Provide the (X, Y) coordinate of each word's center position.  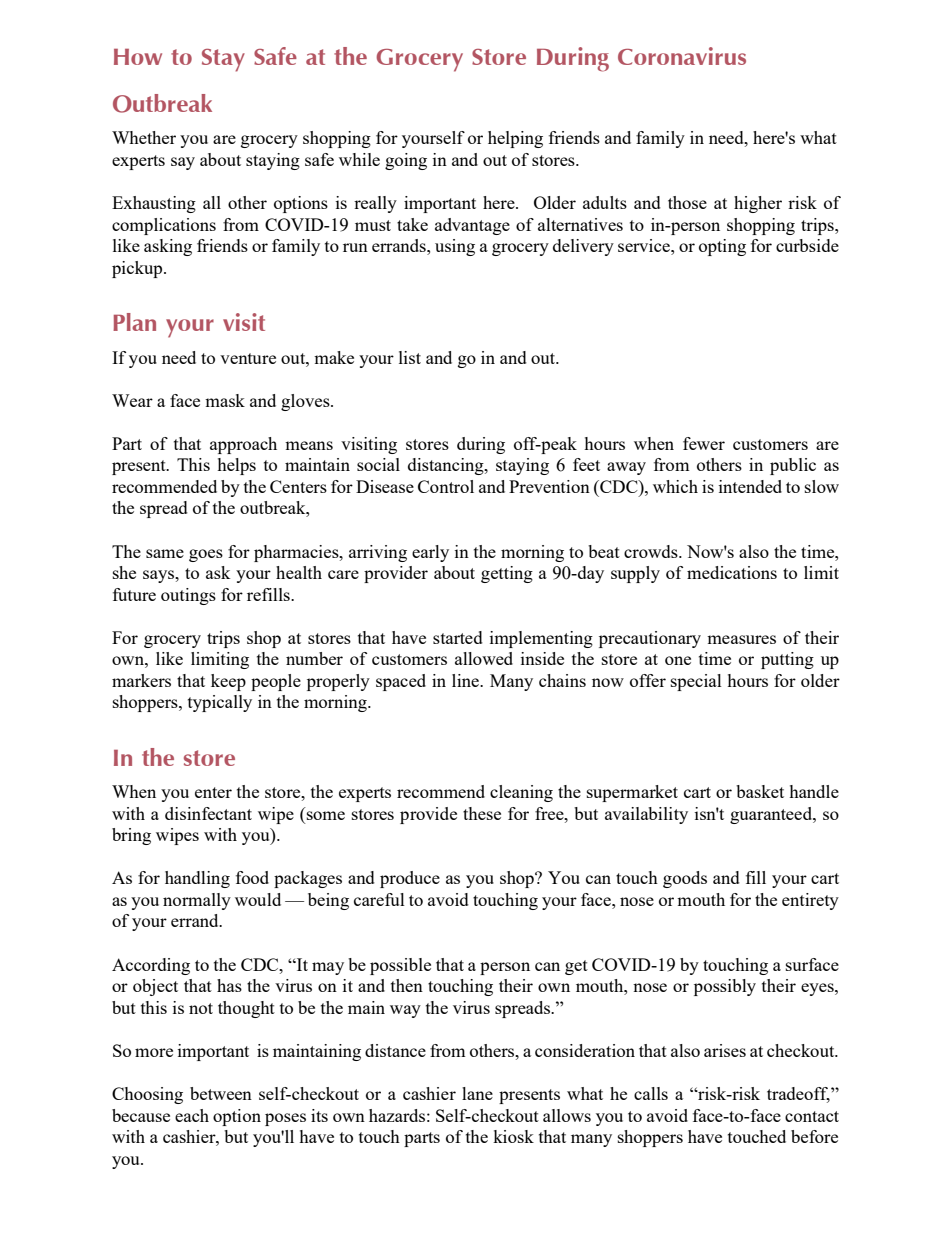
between (221, 1093)
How (138, 57)
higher (758, 204)
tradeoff (798, 1095)
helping (515, 139)
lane (477, 1093)
